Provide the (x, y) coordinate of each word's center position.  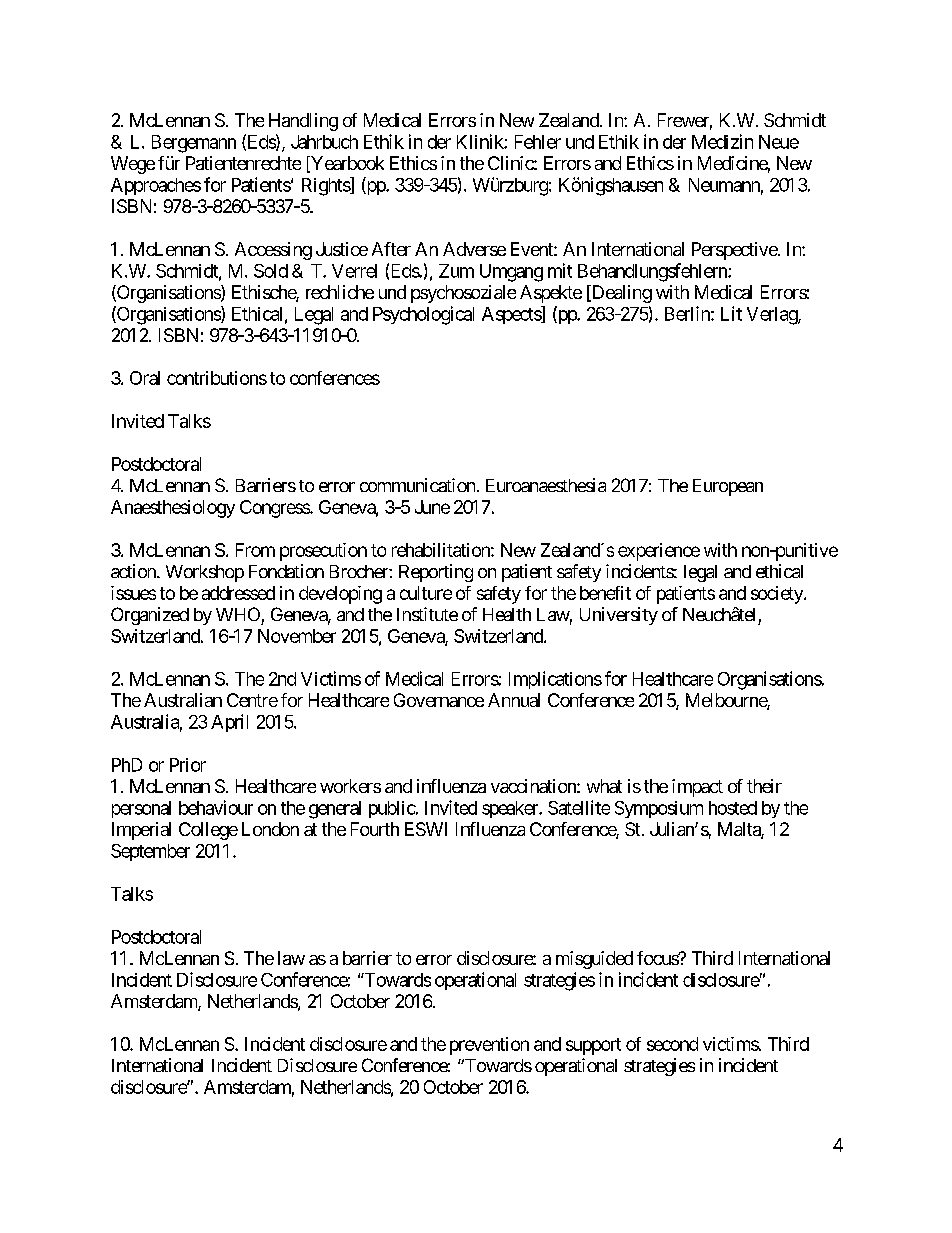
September (150, 852)
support (593, 1046)
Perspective (735, 251)
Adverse (474, 249)
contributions (217, 378)
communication (417, 485)
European (728, 487)
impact (697, 788)
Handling (303, 122)
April (229, 723)
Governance (439, 700)
